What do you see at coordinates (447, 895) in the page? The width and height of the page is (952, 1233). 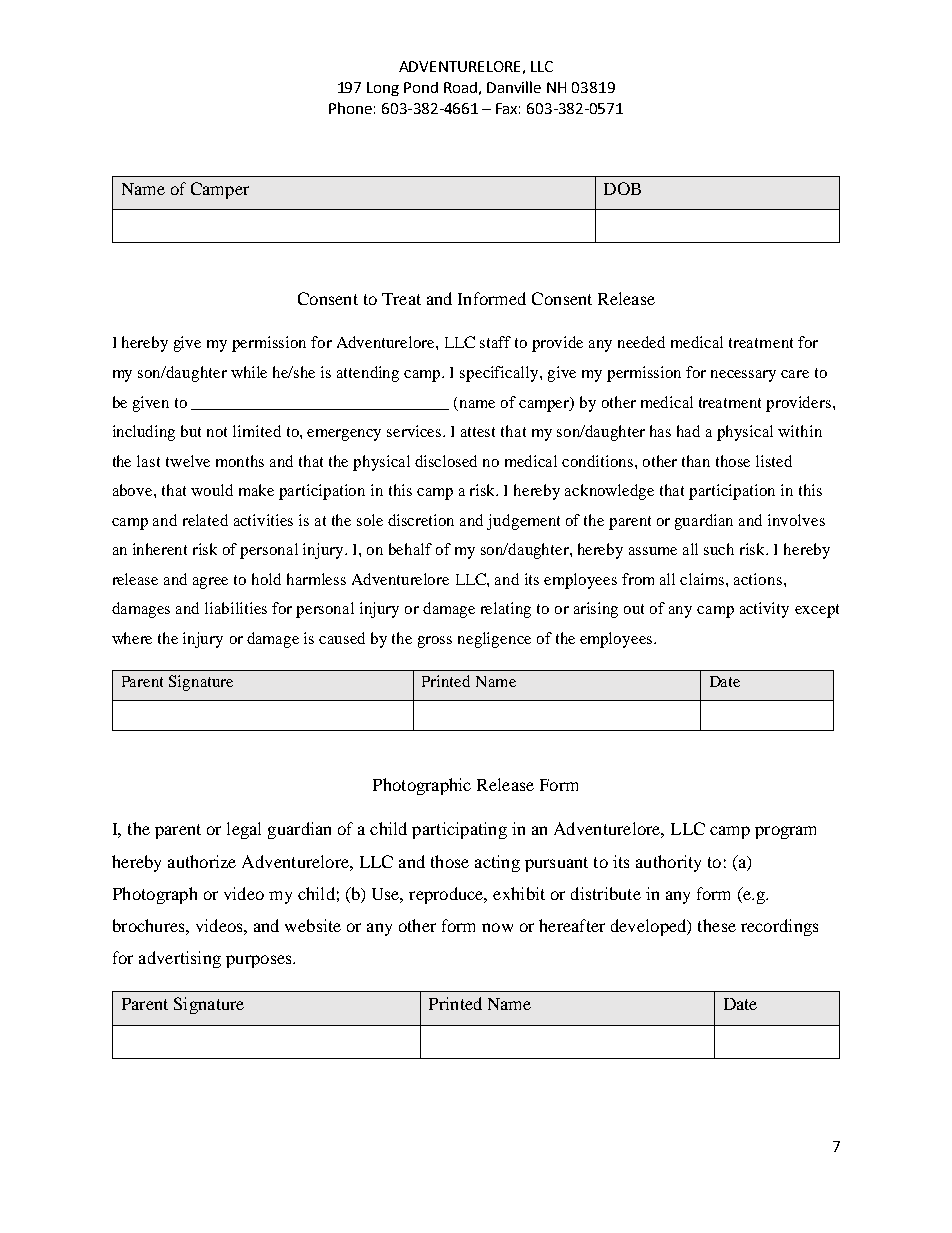 I see `reproduce` at bounding box center [447, 895].
